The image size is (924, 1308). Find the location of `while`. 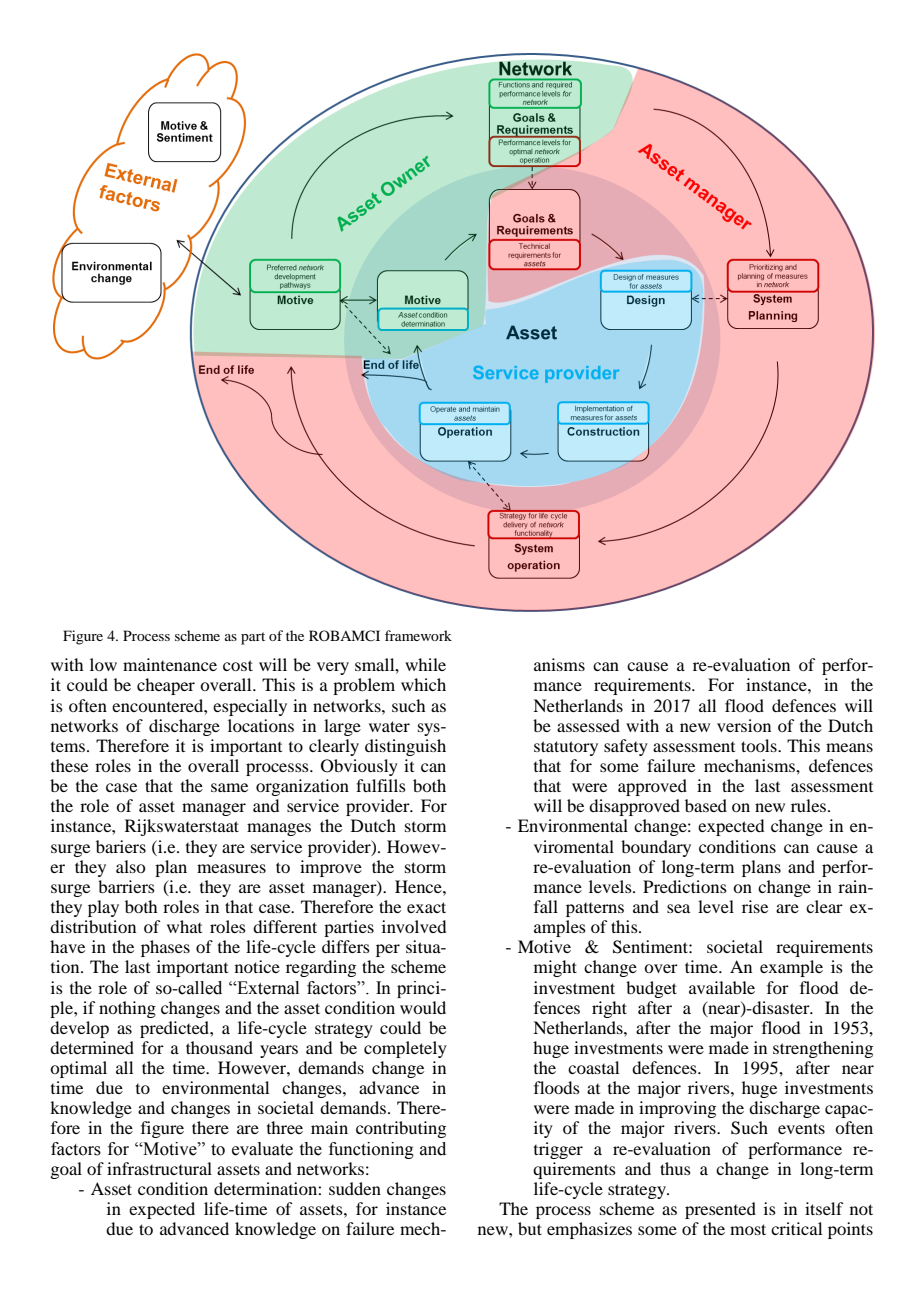

while is located at coordinates (425, 664).
